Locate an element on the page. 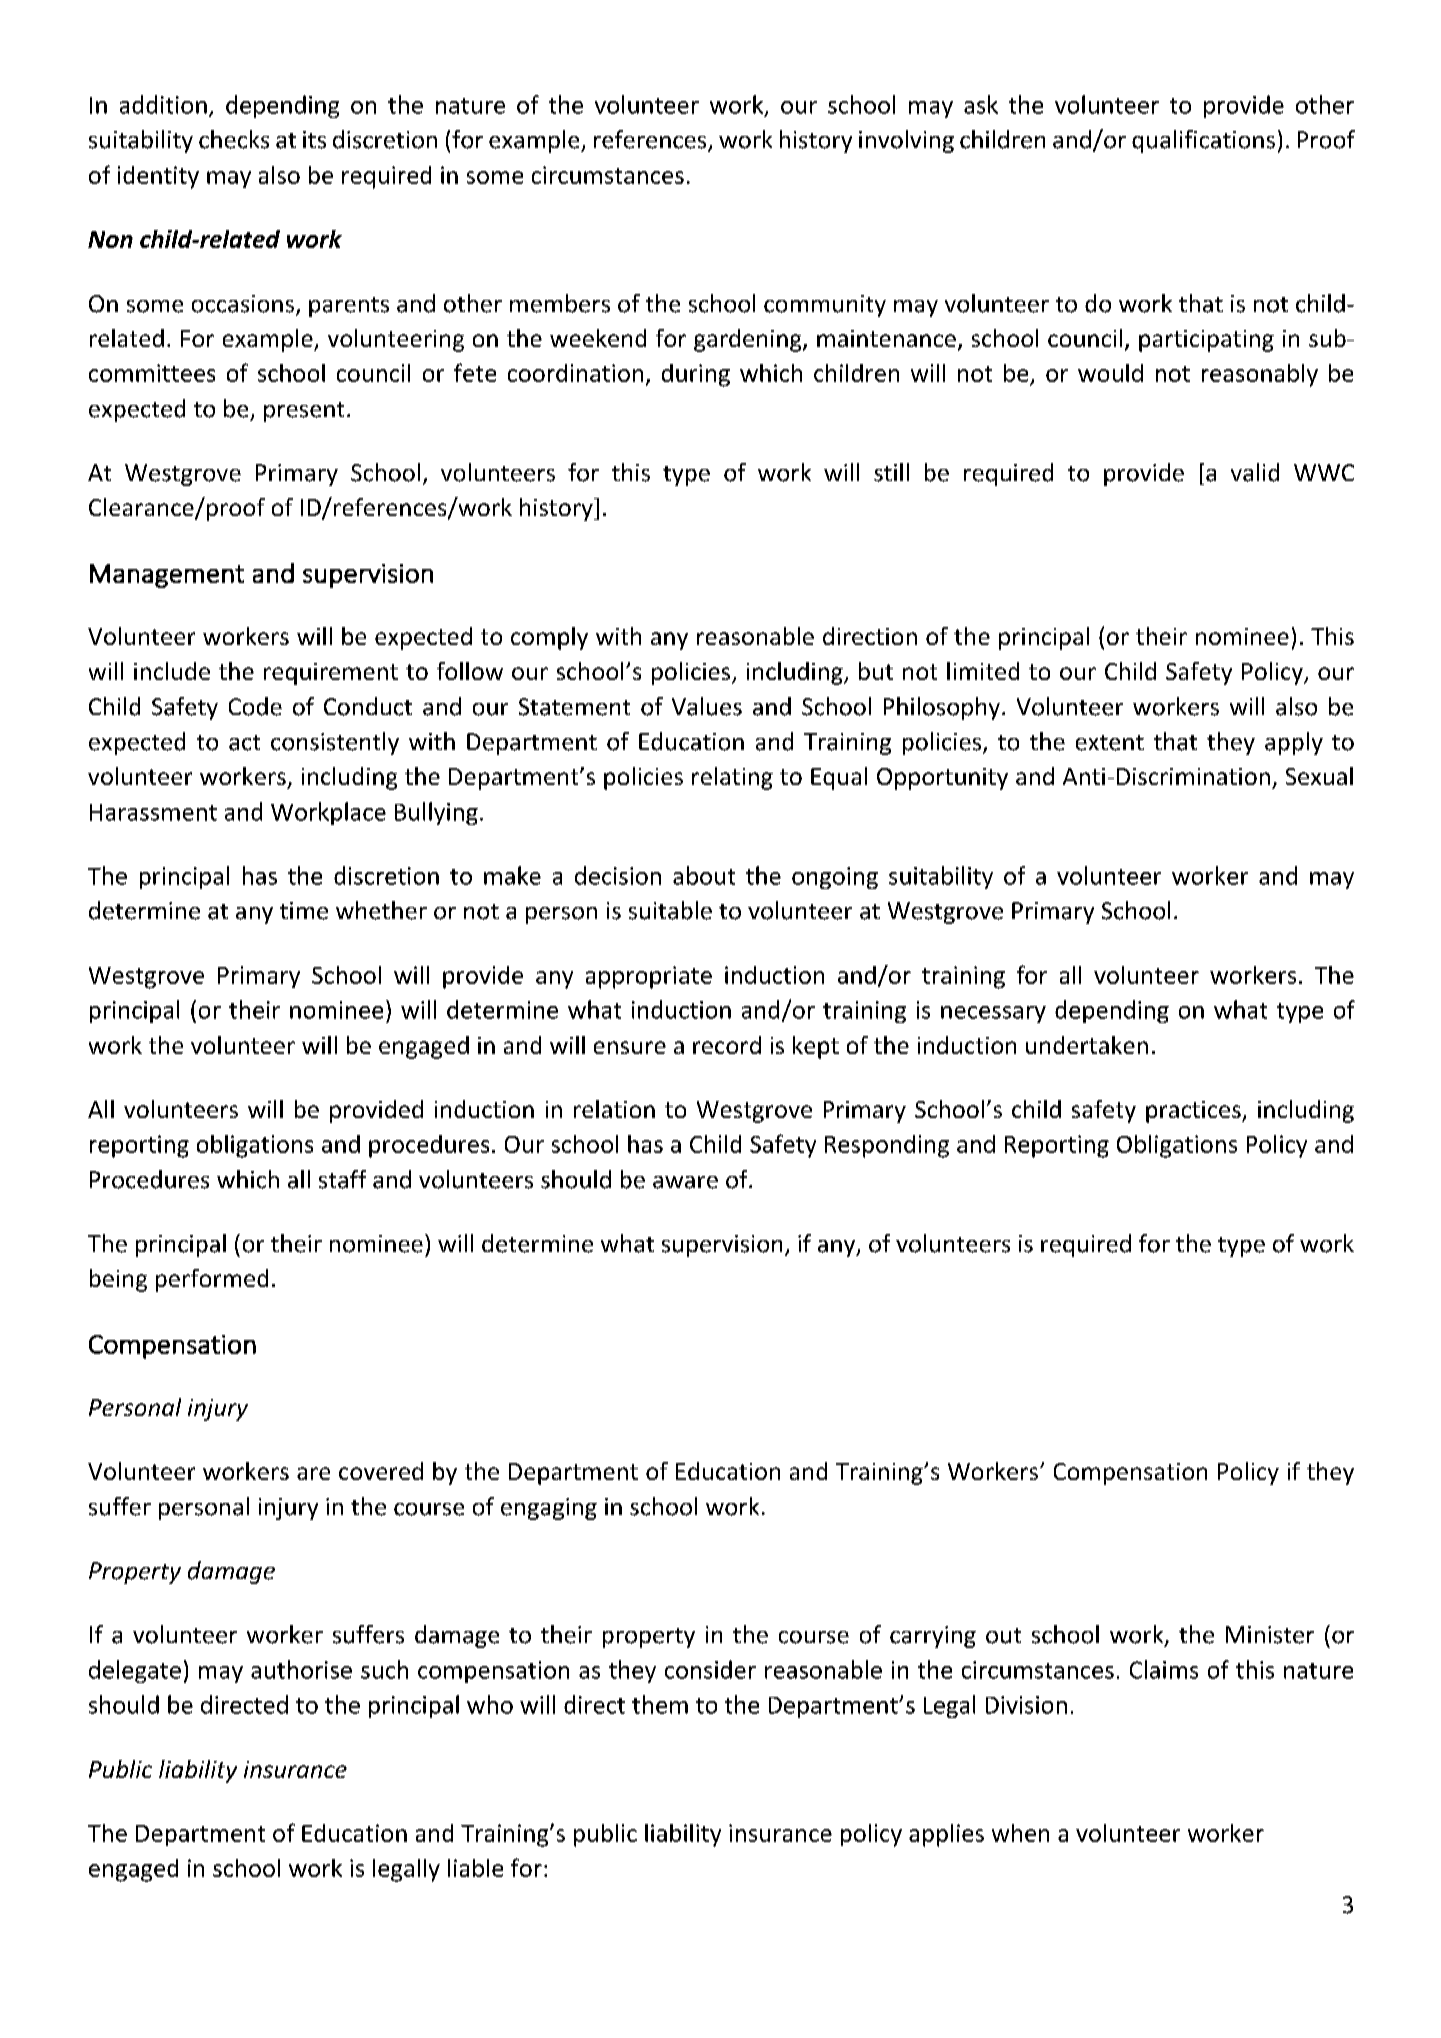 This page has height=2038, width=1441. authorise is located at coordinates (301, 1669).
